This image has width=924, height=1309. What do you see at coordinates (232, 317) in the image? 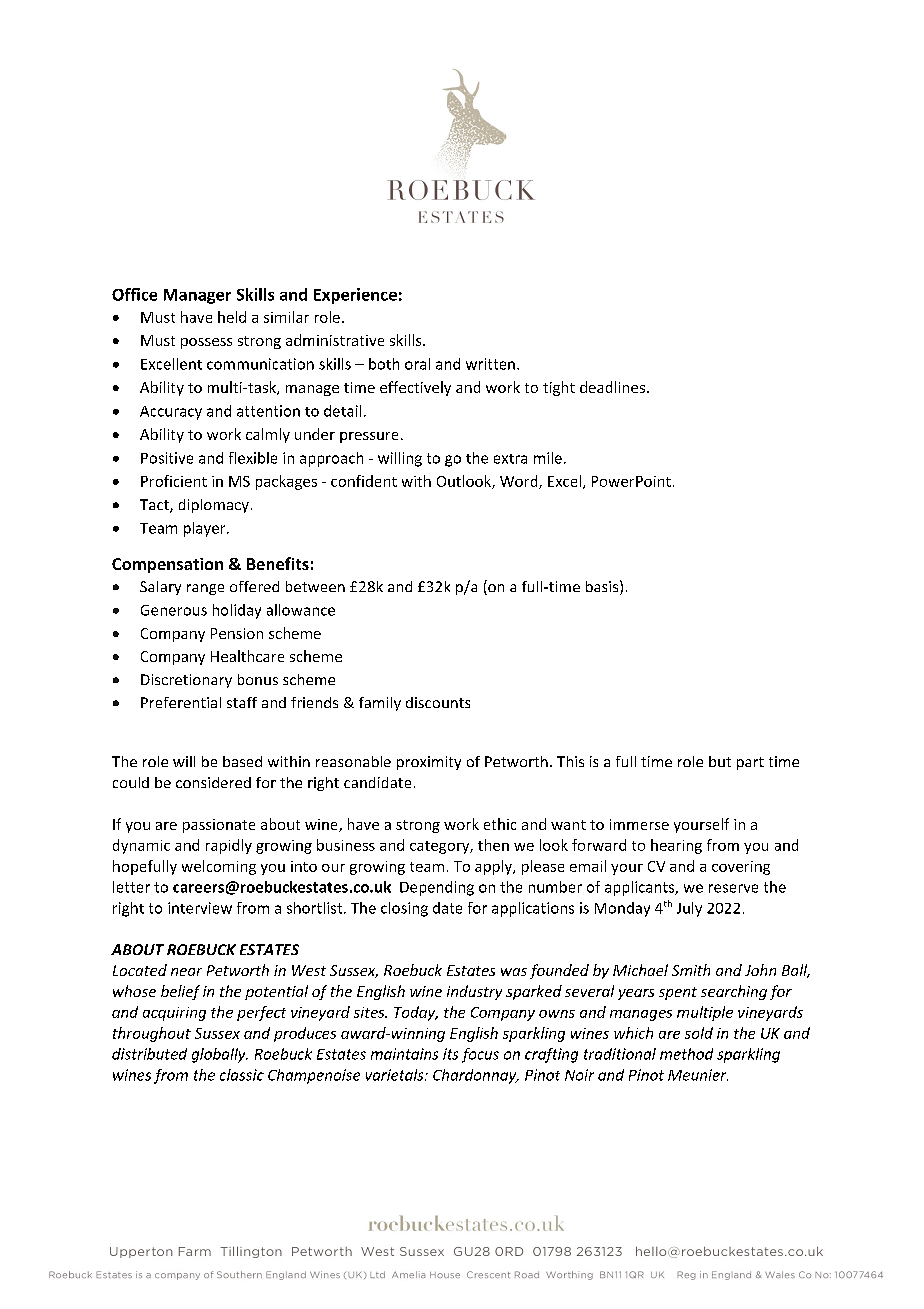
I see `held` at bounding box center [232, 317].
